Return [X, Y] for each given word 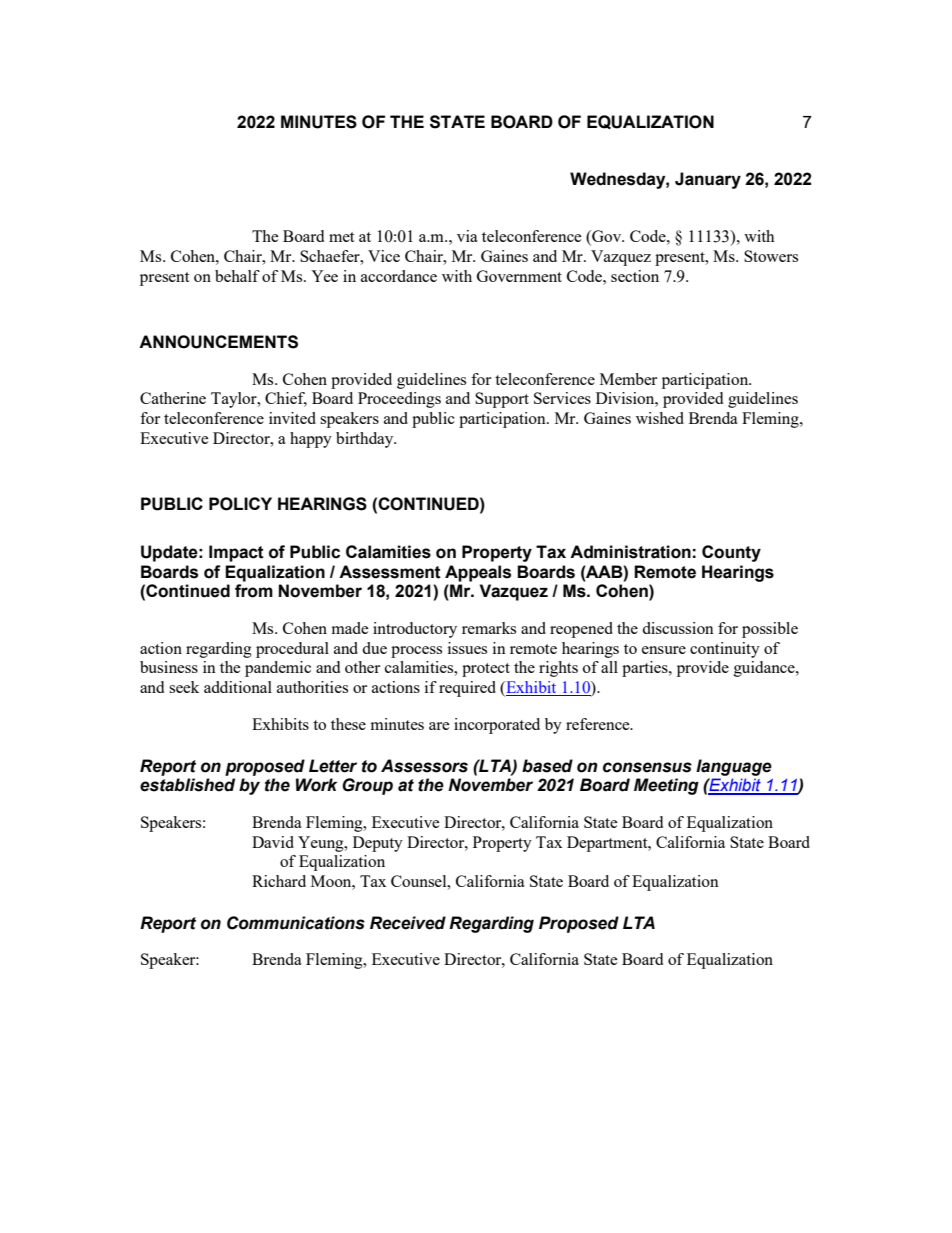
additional [238, 687]
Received [408, 923]
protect [486, 670]
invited [292, 418]
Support [502, 400]
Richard [279, 881]
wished [660, 418]
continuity [725, 650]
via [467, 236]
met [341, 237]
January [708, 180]
